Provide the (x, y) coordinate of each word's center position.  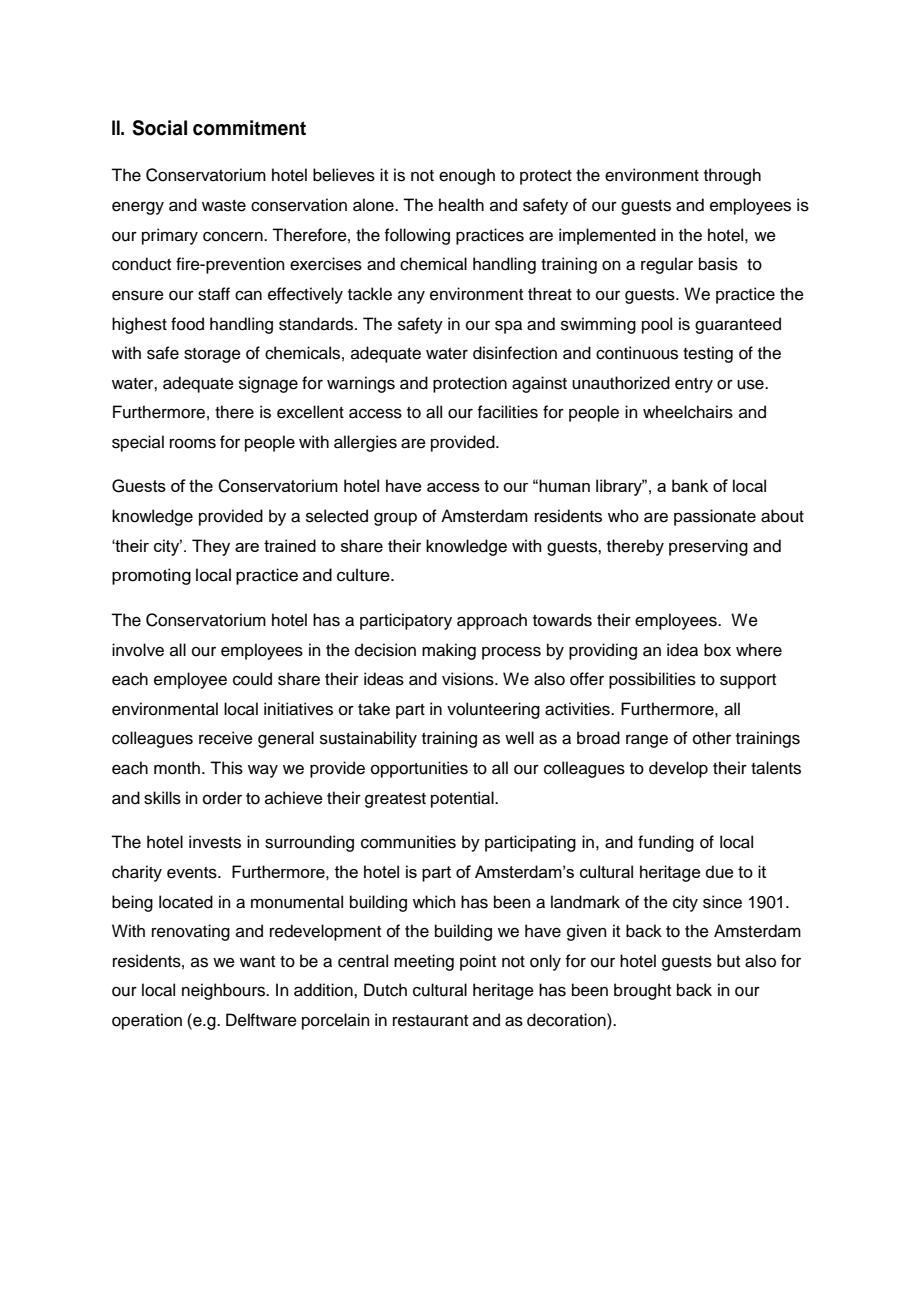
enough (467, 176)
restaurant (430, 1021)
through (732, 176)
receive (226, 738)
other (712, 738)
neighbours (225, 991)
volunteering (493, 710)
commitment (249, 128)
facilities (508, 412)
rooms (193, 443)
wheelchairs (688, 412)
